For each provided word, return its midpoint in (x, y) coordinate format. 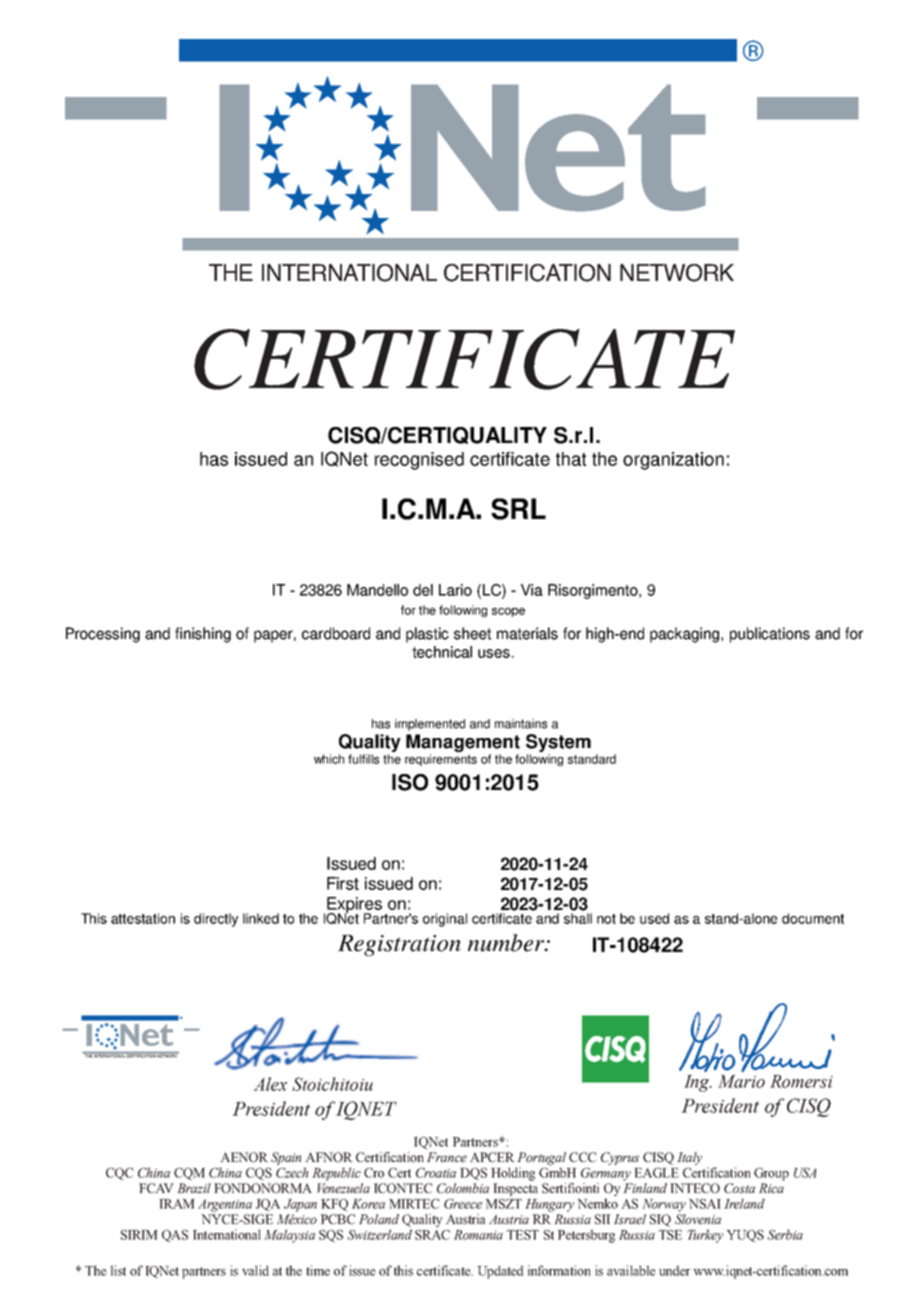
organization (673, 461)
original (445, 920)
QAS (175, 1236)
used (654, 918)
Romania (478, 1235)
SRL (518, 509)
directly (216, 920)
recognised (419, 461)
